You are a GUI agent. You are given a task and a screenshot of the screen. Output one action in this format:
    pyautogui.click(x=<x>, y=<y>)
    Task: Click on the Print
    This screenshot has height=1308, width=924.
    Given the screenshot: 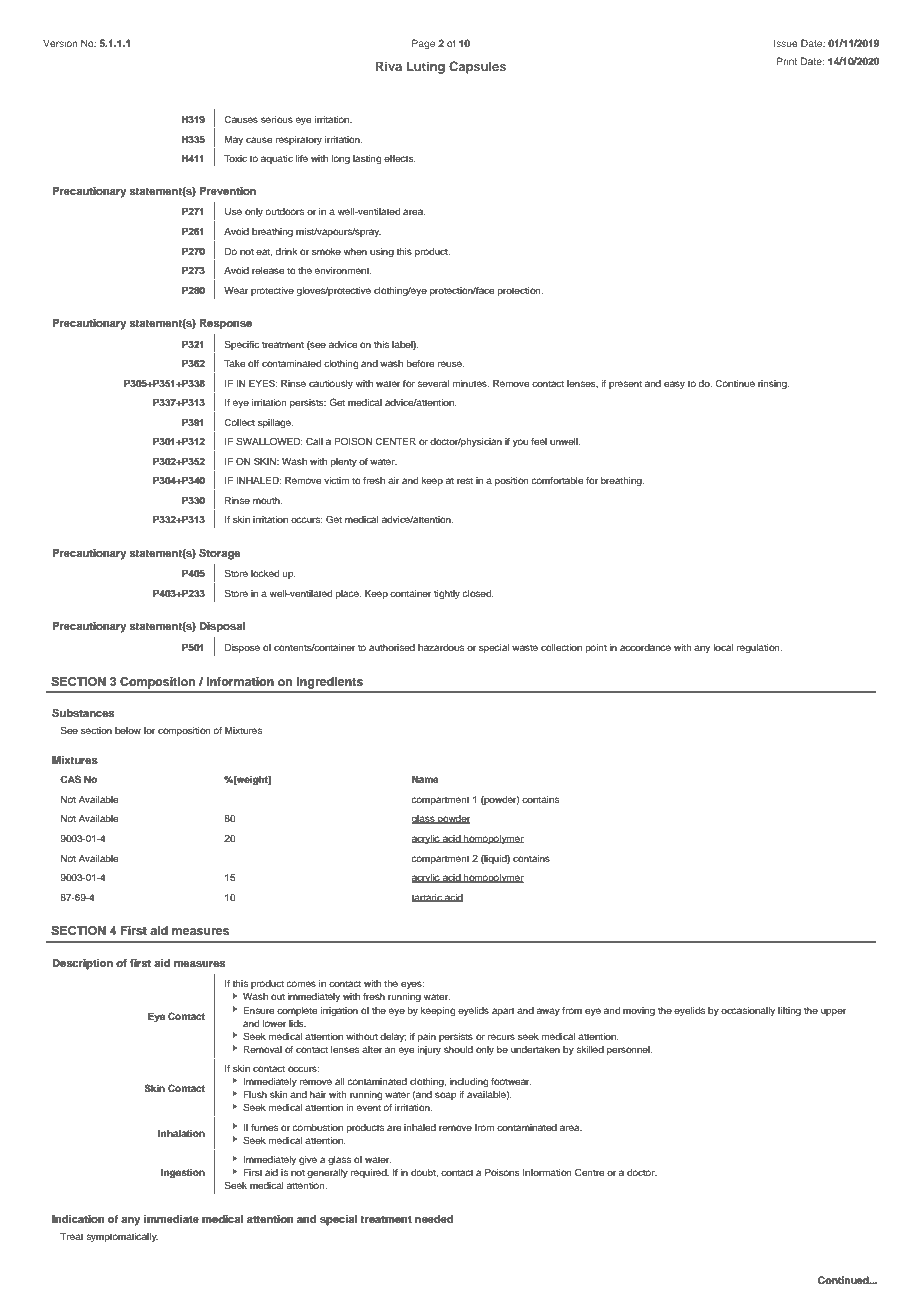 What is the action you would take?
    pyautogui.click(x=787, y=61)
